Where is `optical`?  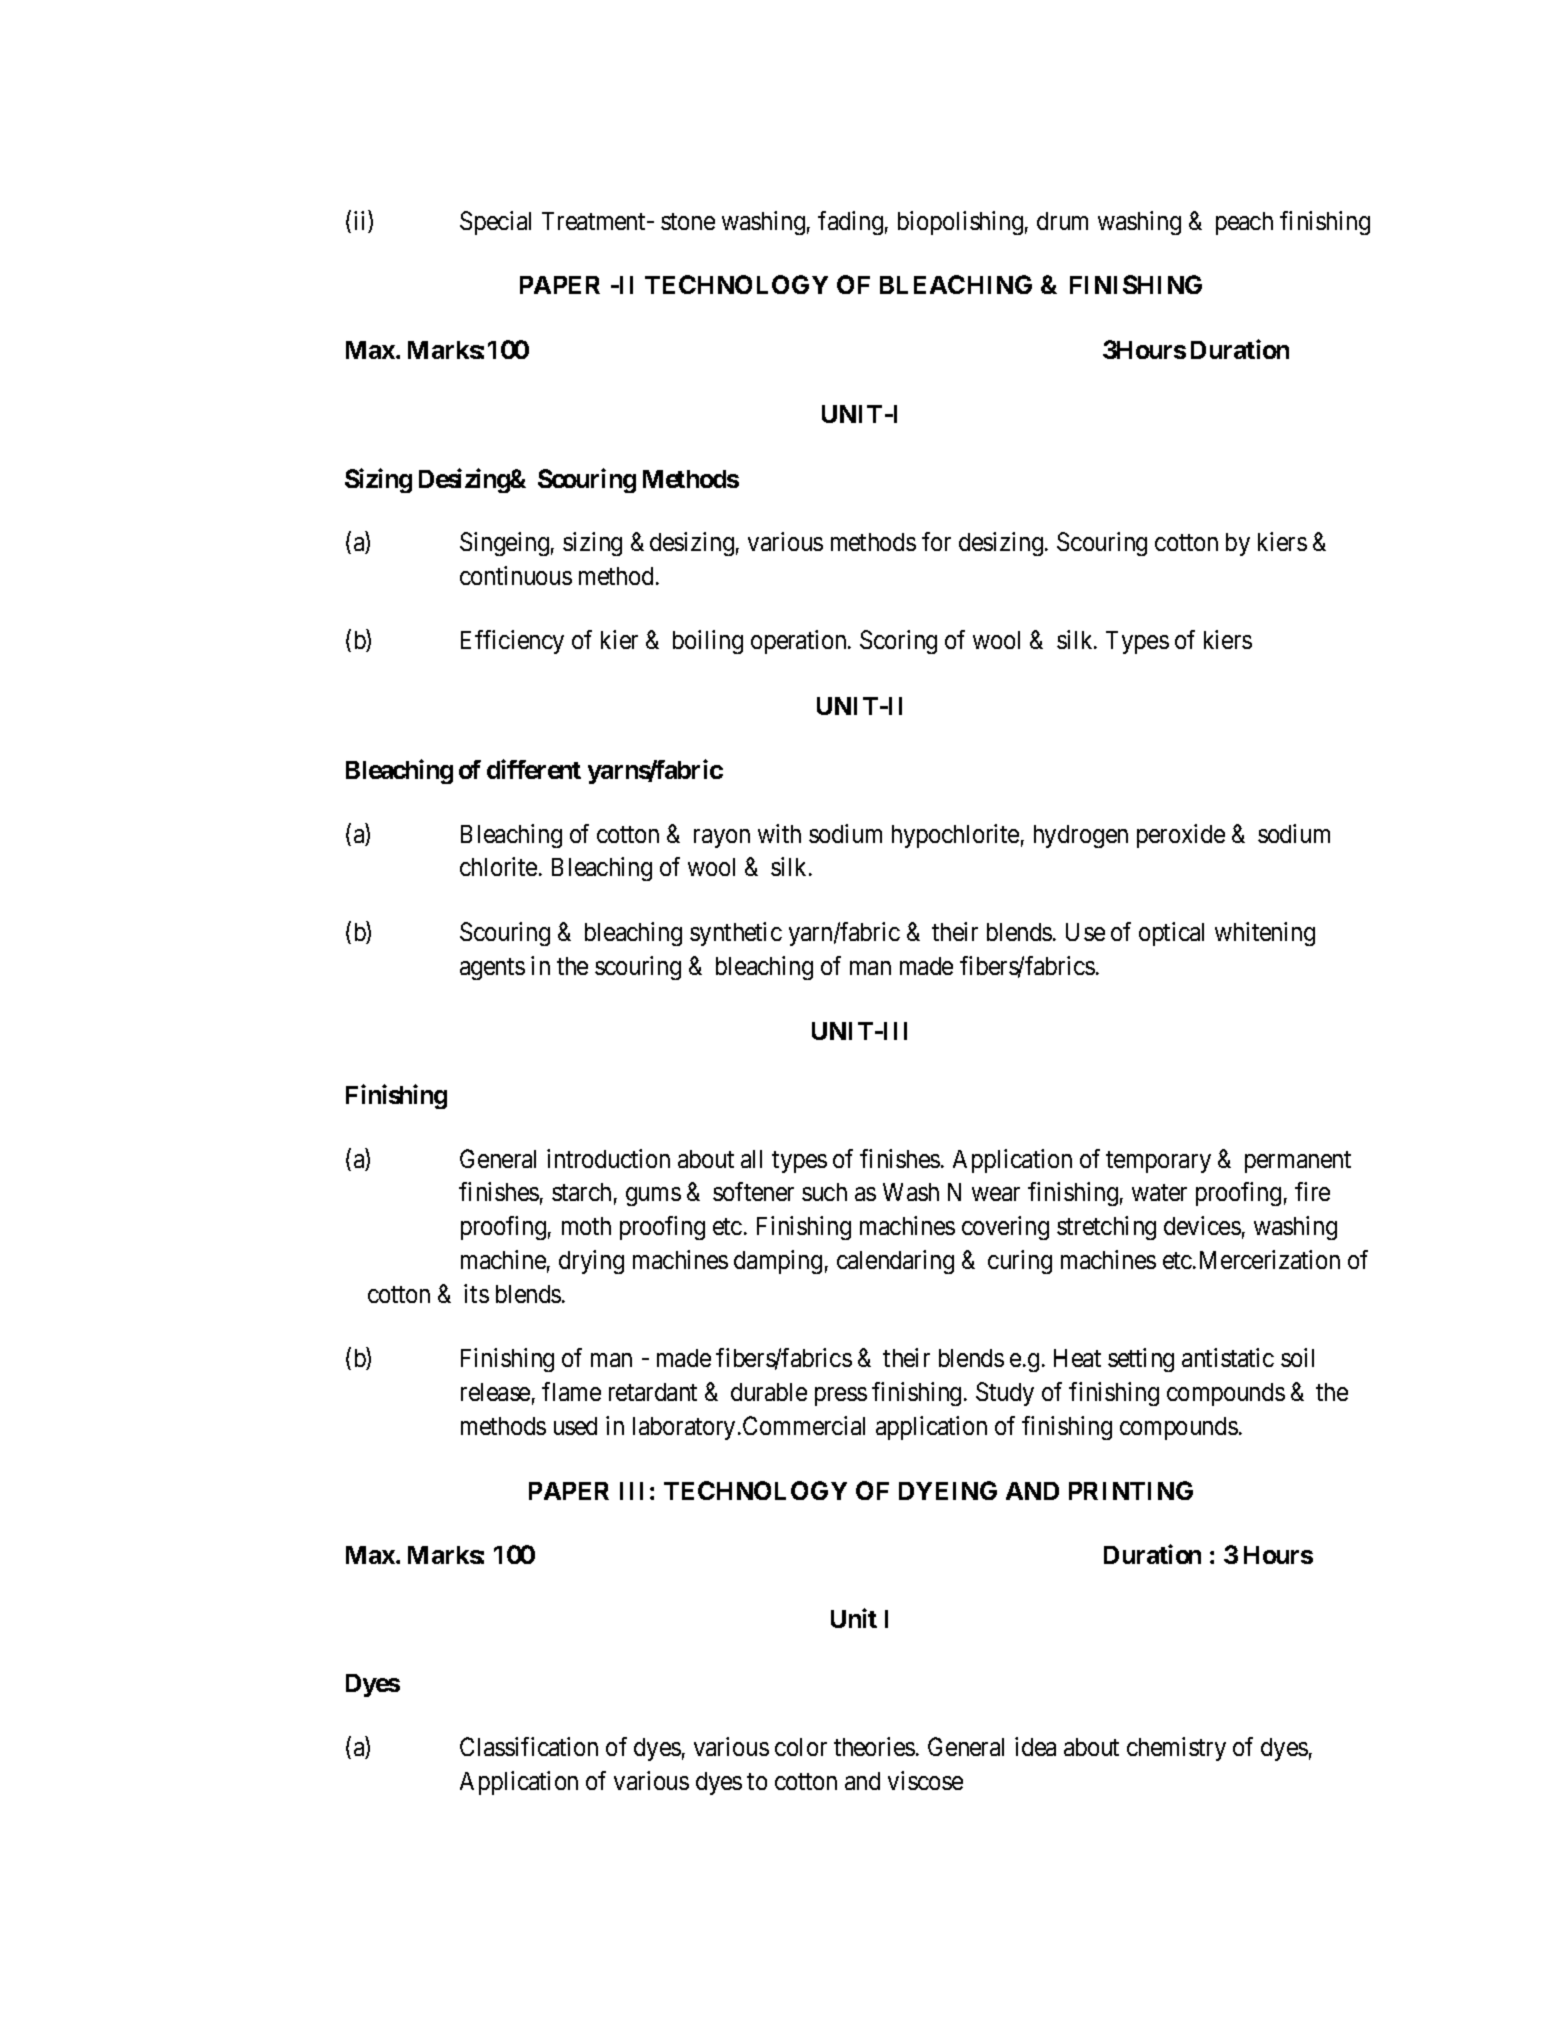
optical is located at coordinates (1171, 934).
